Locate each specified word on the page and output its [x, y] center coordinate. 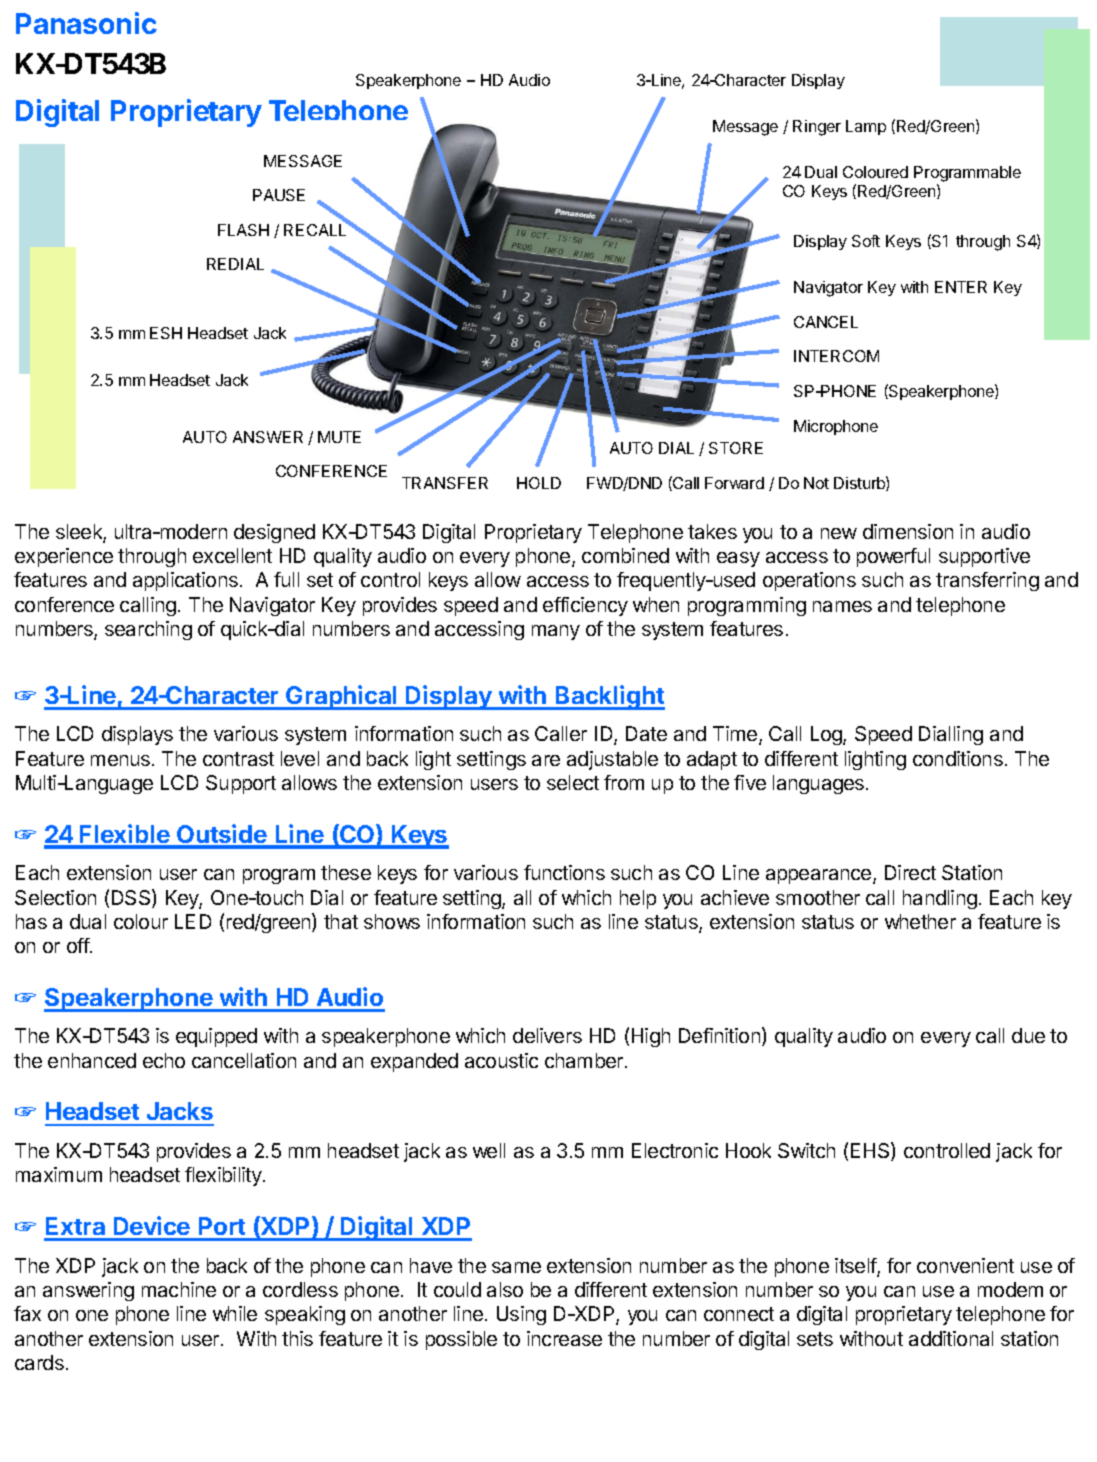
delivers [547, 1035]
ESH [166, 333]
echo [164, 1060]
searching [148, 630]
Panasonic [86, 23]
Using [521, 1315]
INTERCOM [836, 356]
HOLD [539, 483]
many [556, 632]
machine [179, 1289]
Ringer [817, 128]
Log [827, 735]
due [1028, 1035]
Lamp [866, 127]
